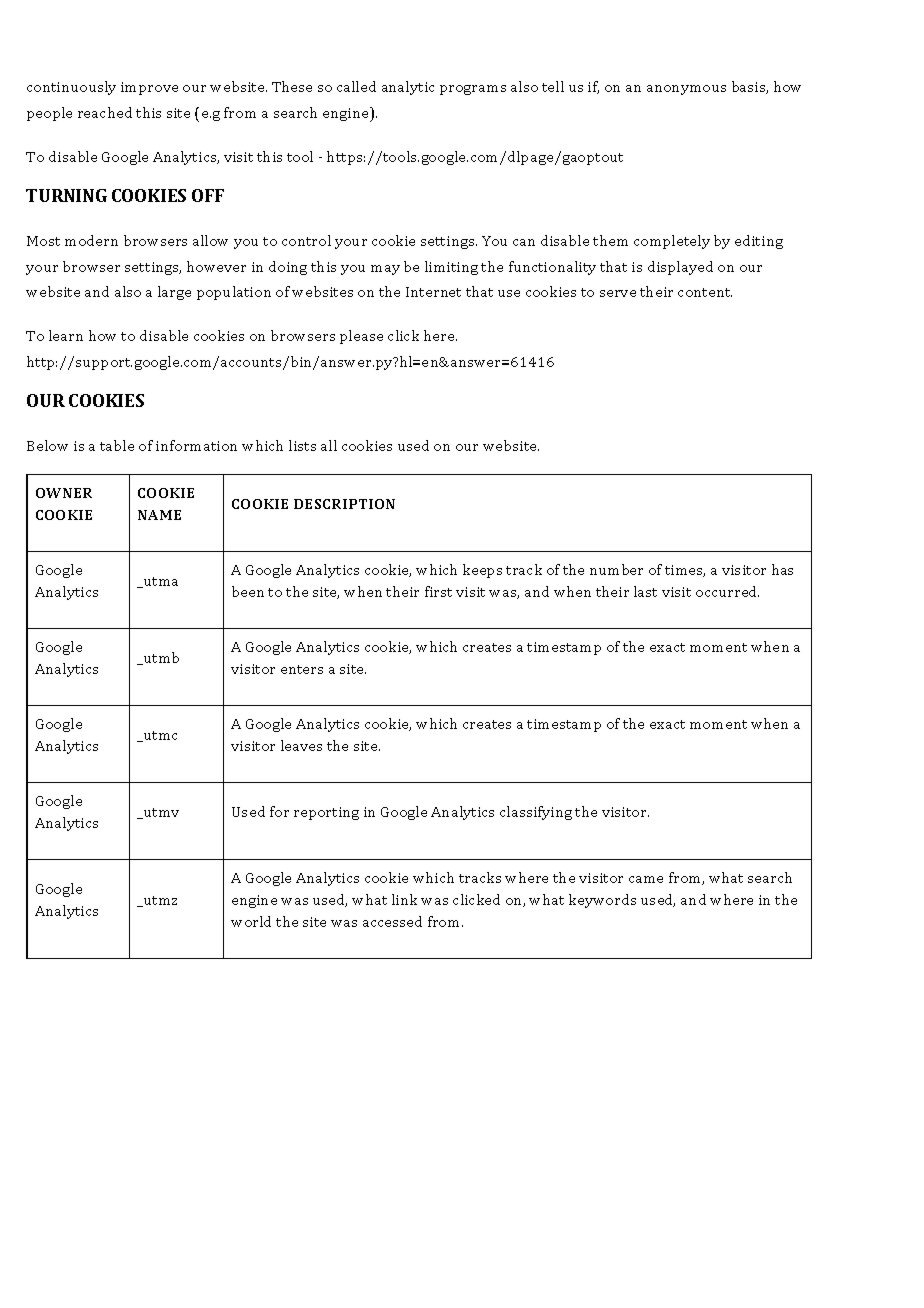  What do you see at coordinates (344, 504) in the page?
I see `DESCRIPTION` at bounding box center [344, 504].
